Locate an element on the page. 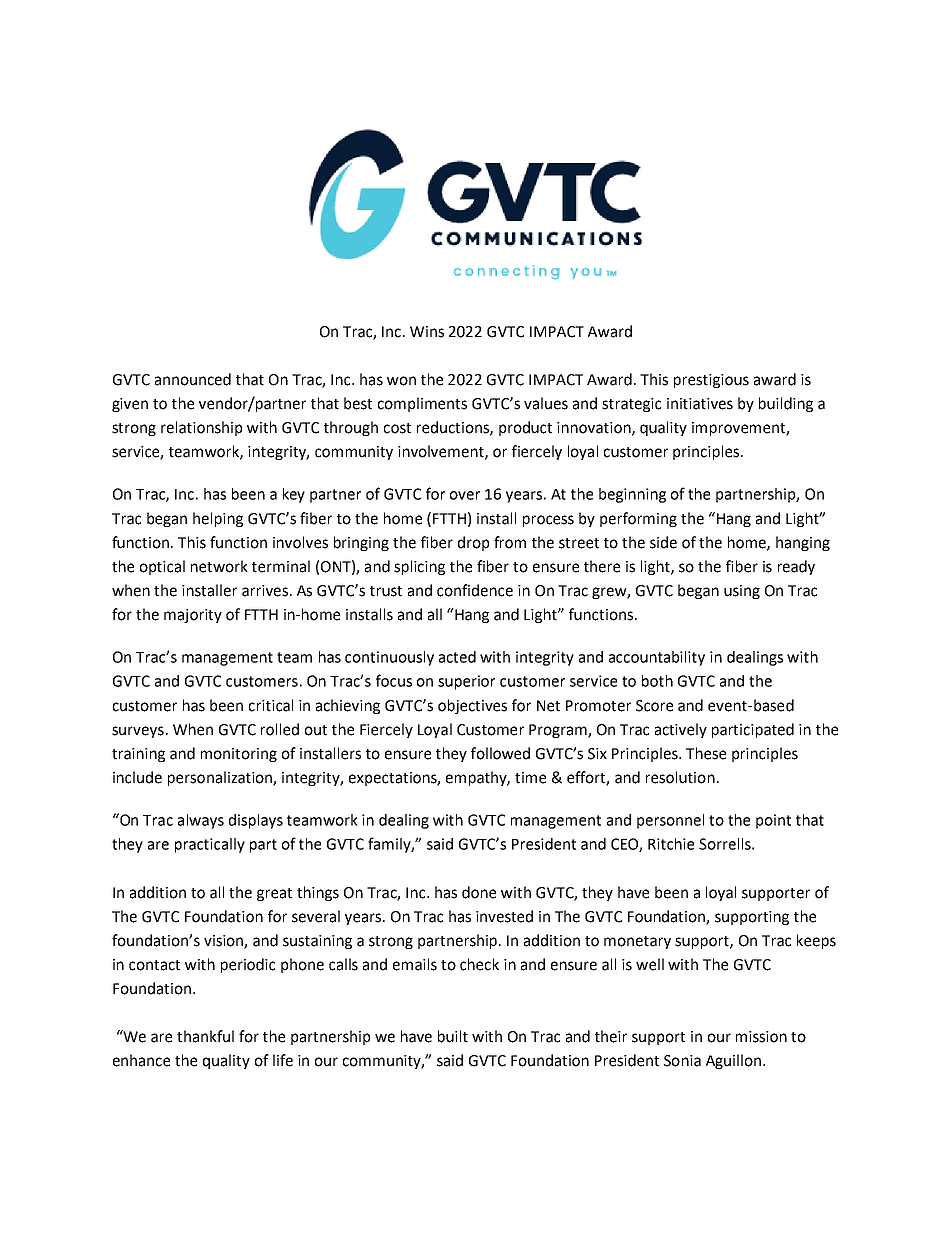 The height and width of the page is (1233, 952). critical is located at coordinates (271, 705).
